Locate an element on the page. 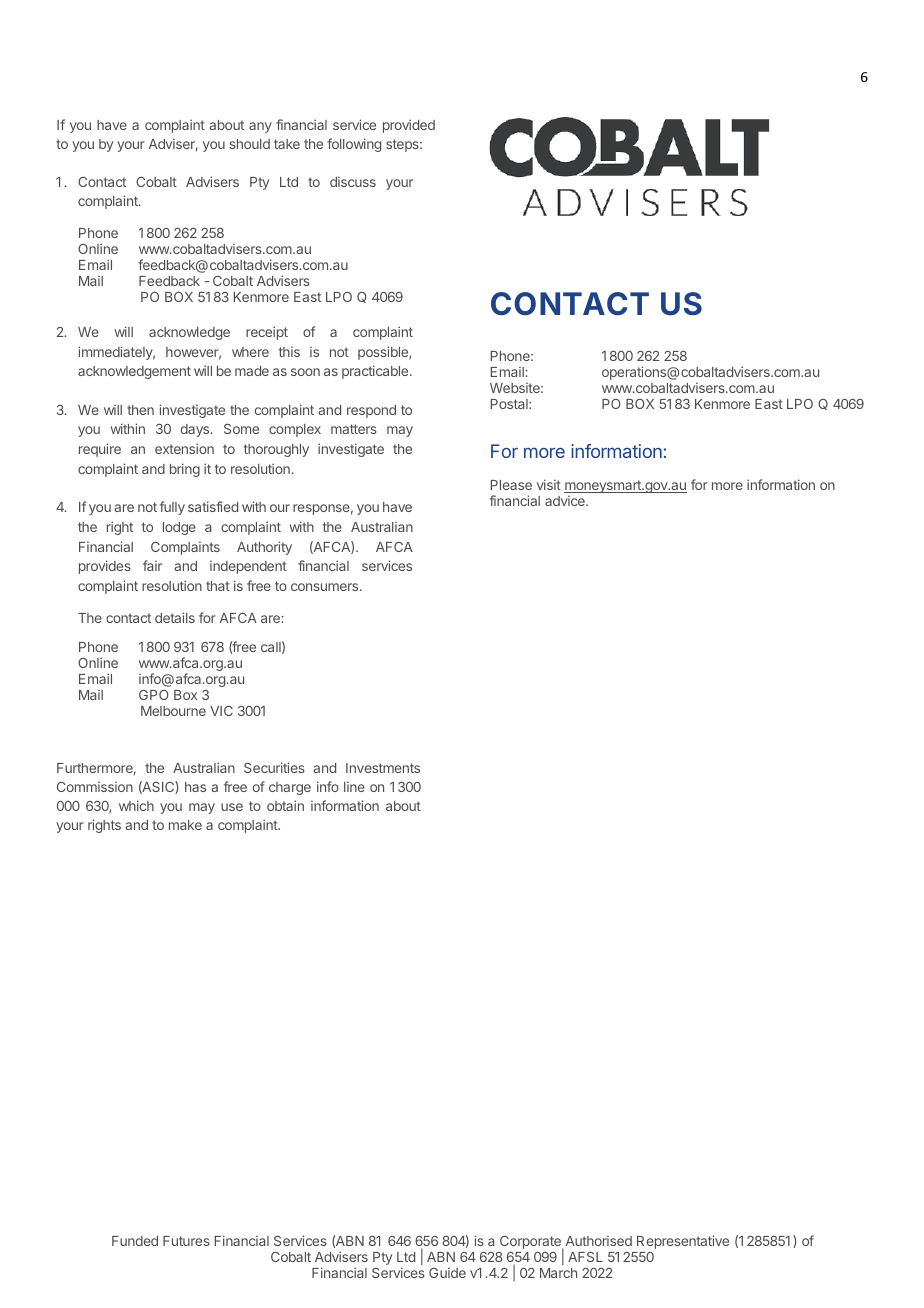  make is located at coordinates (185, 825).
